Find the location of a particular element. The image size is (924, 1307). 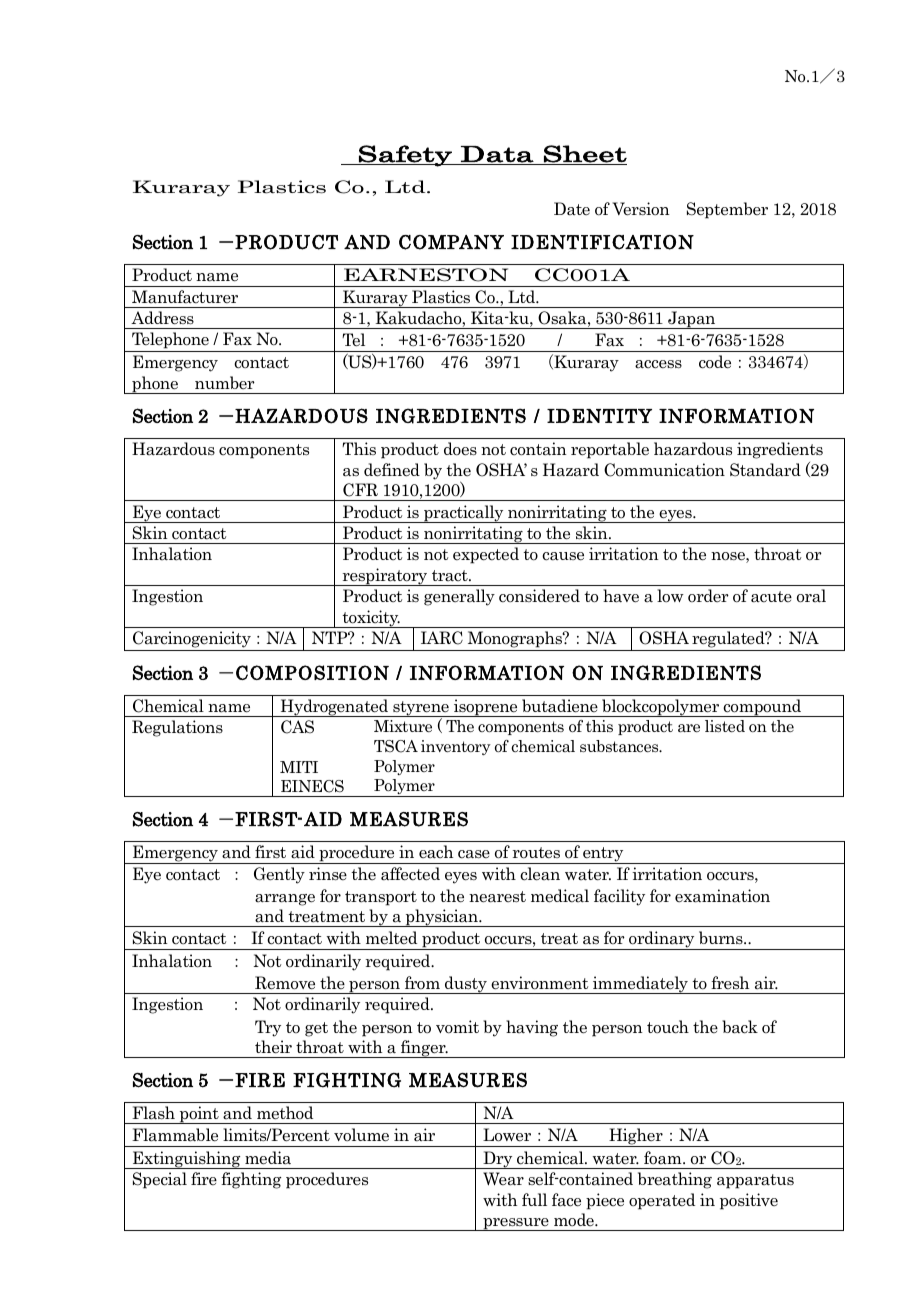

Address is located at coordinates (162, 318).
